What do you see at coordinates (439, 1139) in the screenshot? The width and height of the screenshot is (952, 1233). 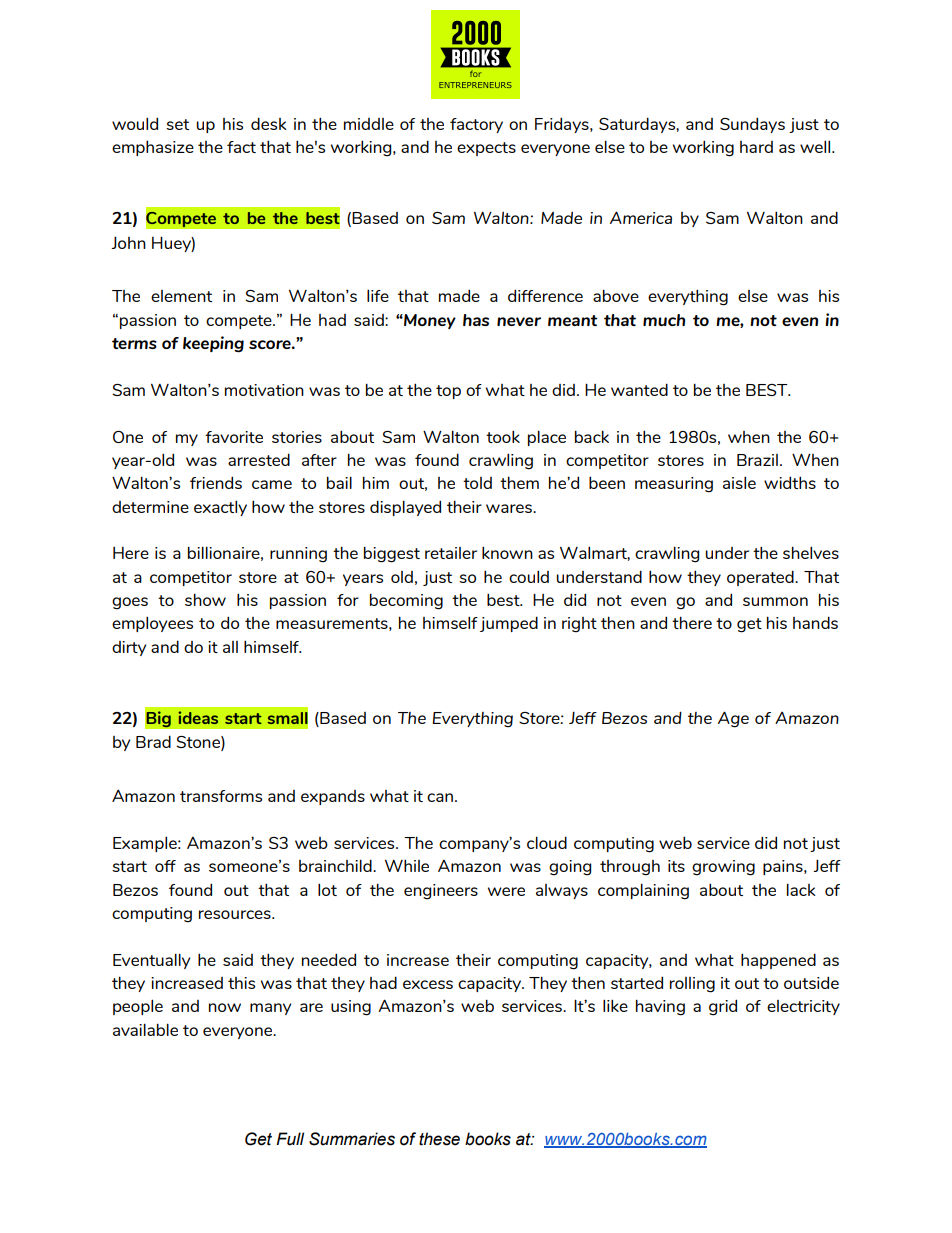 I see `these` at bounding box center [439, 1139].
